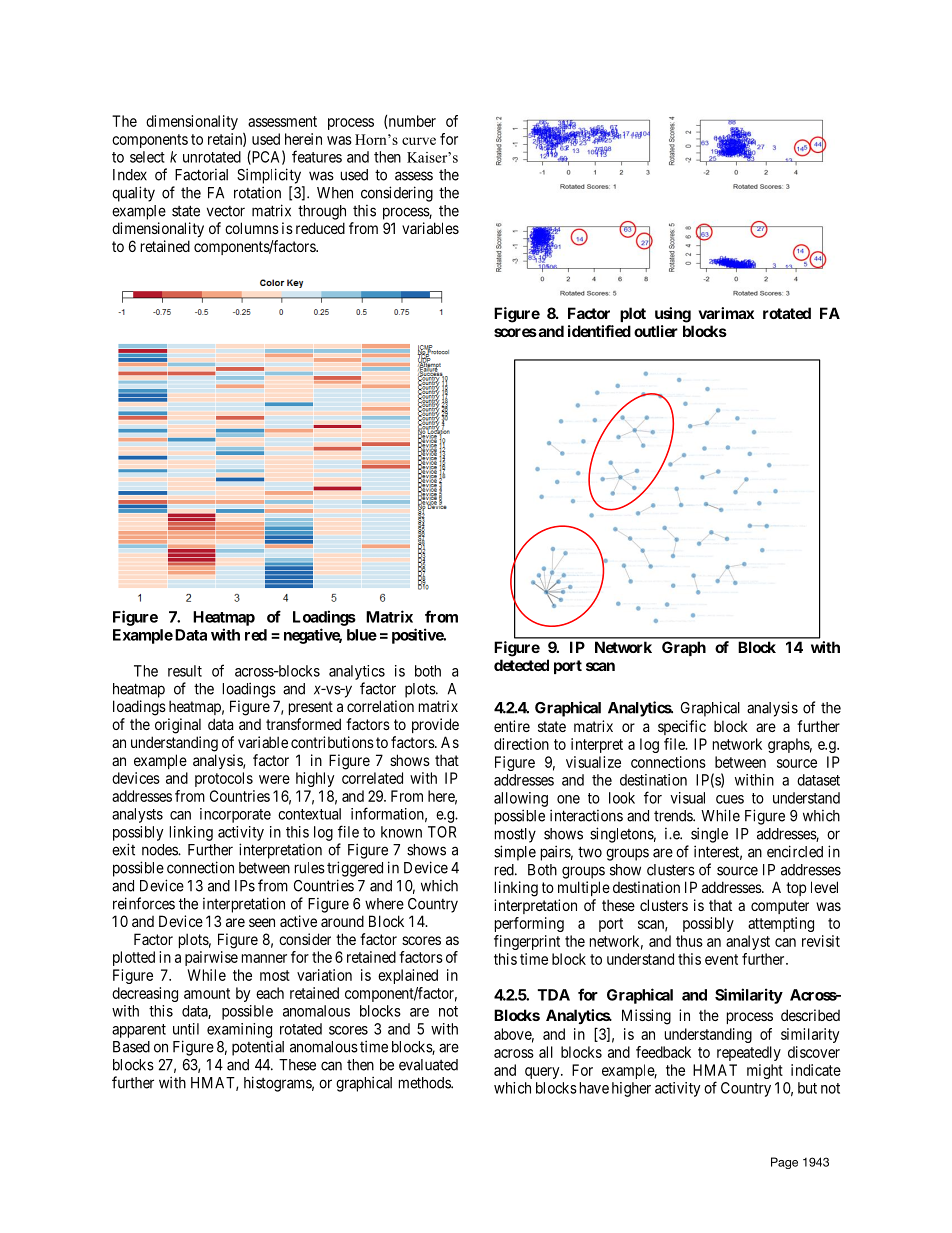  What do you see at coordinates (656, 331) in the screenshot?
I see `outlier` at bounding box center [656, 331].
